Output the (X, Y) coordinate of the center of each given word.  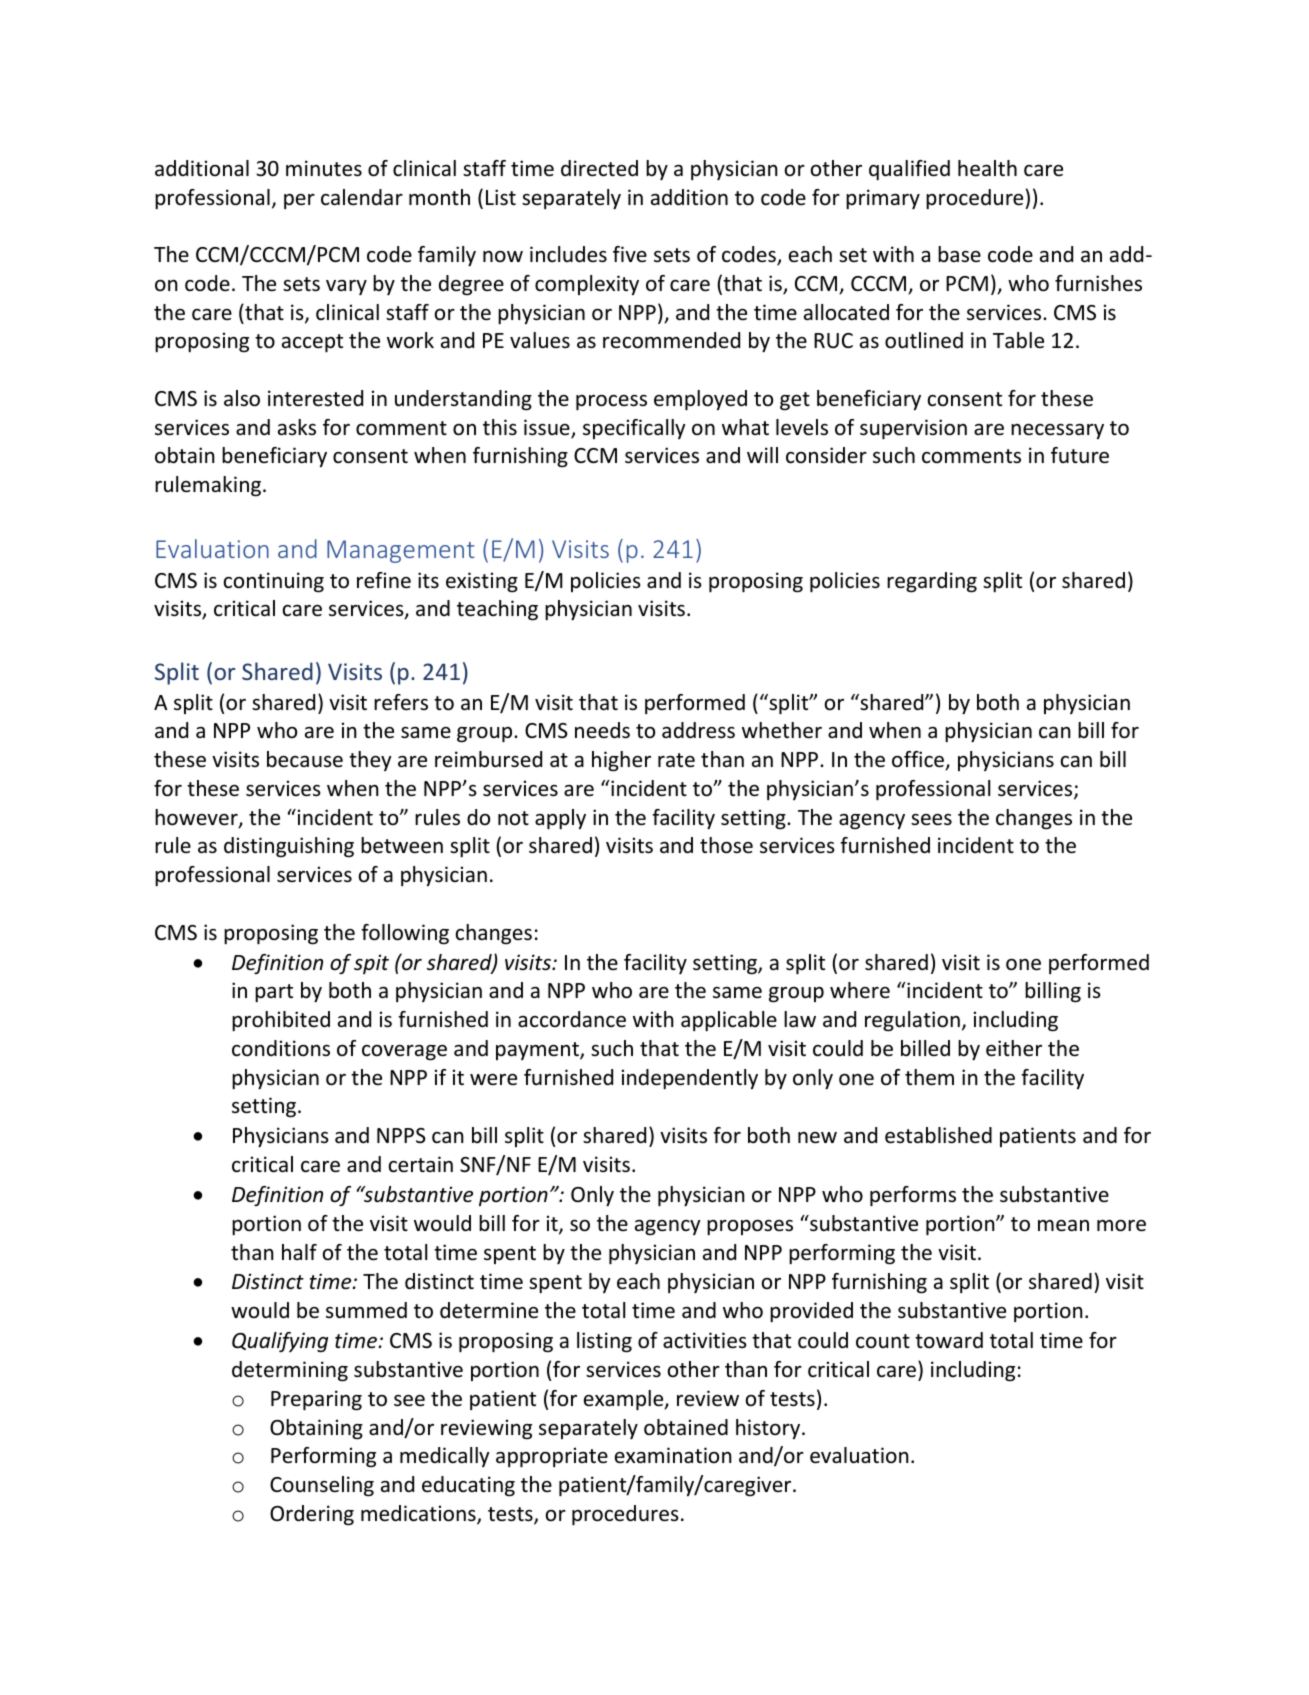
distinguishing (289, 847)
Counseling (322, 1486)
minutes (324, 168)
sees (931, 820)
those (726, 845)
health (987, 168)
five (630, 254)
